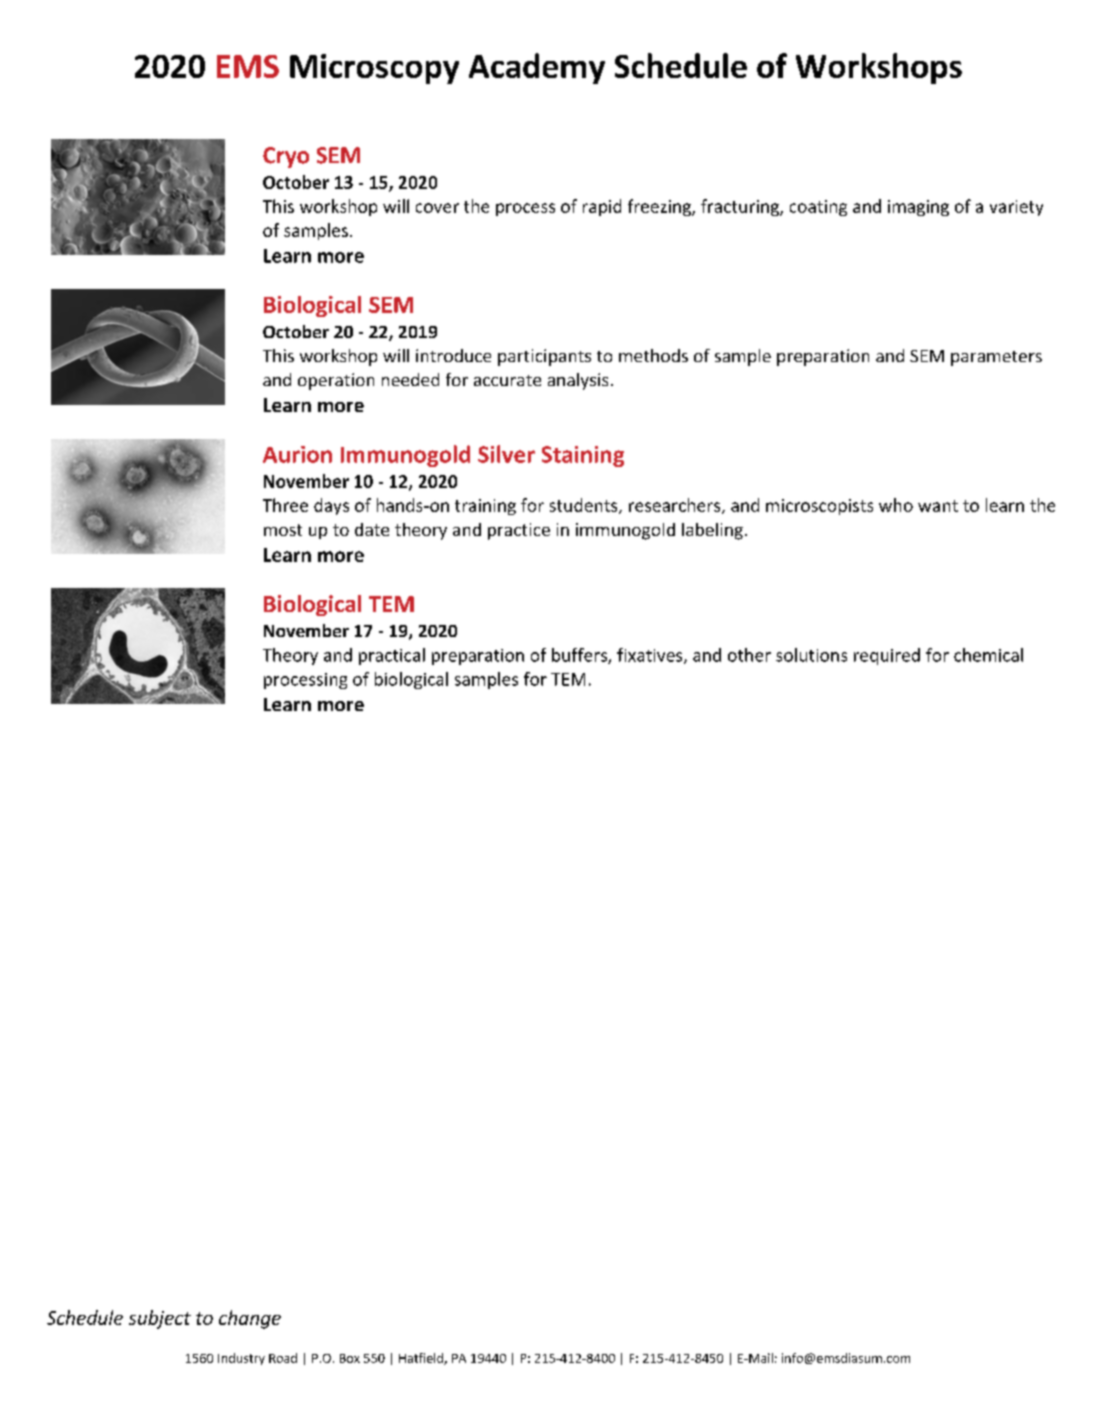 Image resolution: width=1096 pixels, height=1418 pixels. What do you see at coordinates (422, 1359) in the screenshot?
I see `Hatfield` at bounding box center [422, 1359].
